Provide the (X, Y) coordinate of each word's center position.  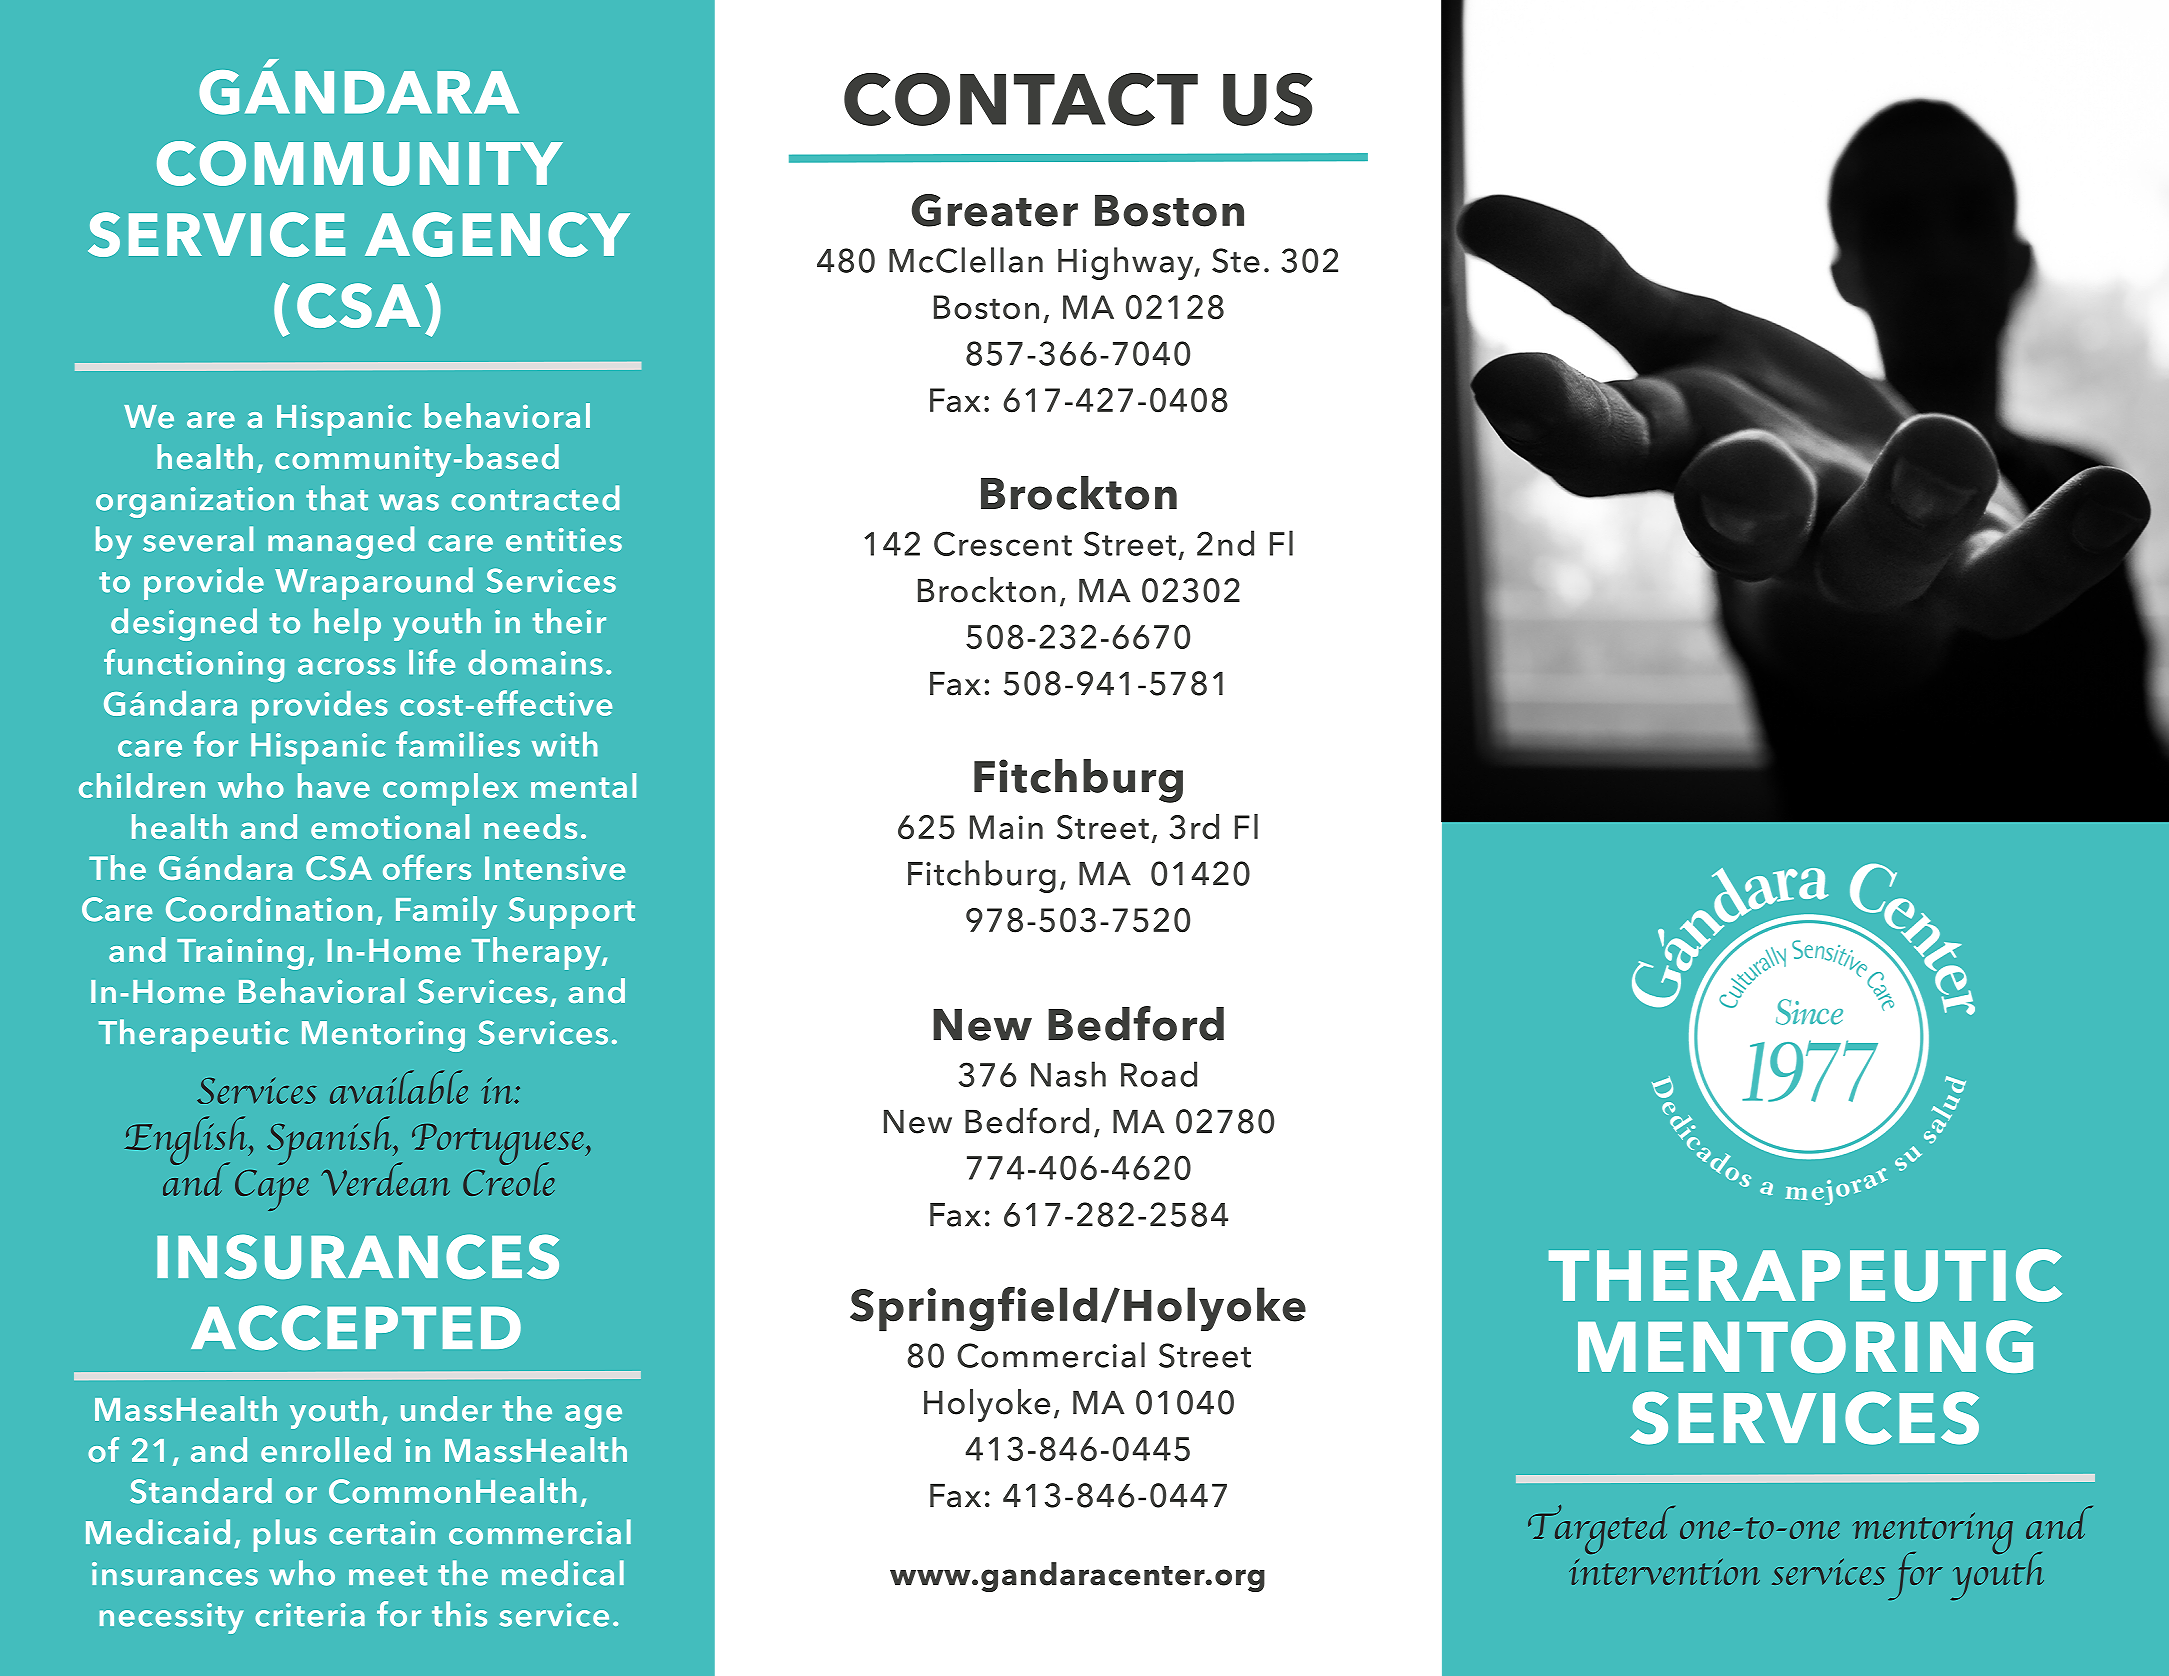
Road (1159, 1074)
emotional (390, 826)
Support (572, 913)
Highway (1127, 263)
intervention (1664, 1571)
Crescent (1003, 543)
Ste (1236, 260)
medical (563, 1573)
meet (388, 1575)
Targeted (1601, 1529)
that (337, 498)
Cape (272, 1190)
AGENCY (497, 234)
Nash (1068, 1074)
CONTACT (1021, 99)
